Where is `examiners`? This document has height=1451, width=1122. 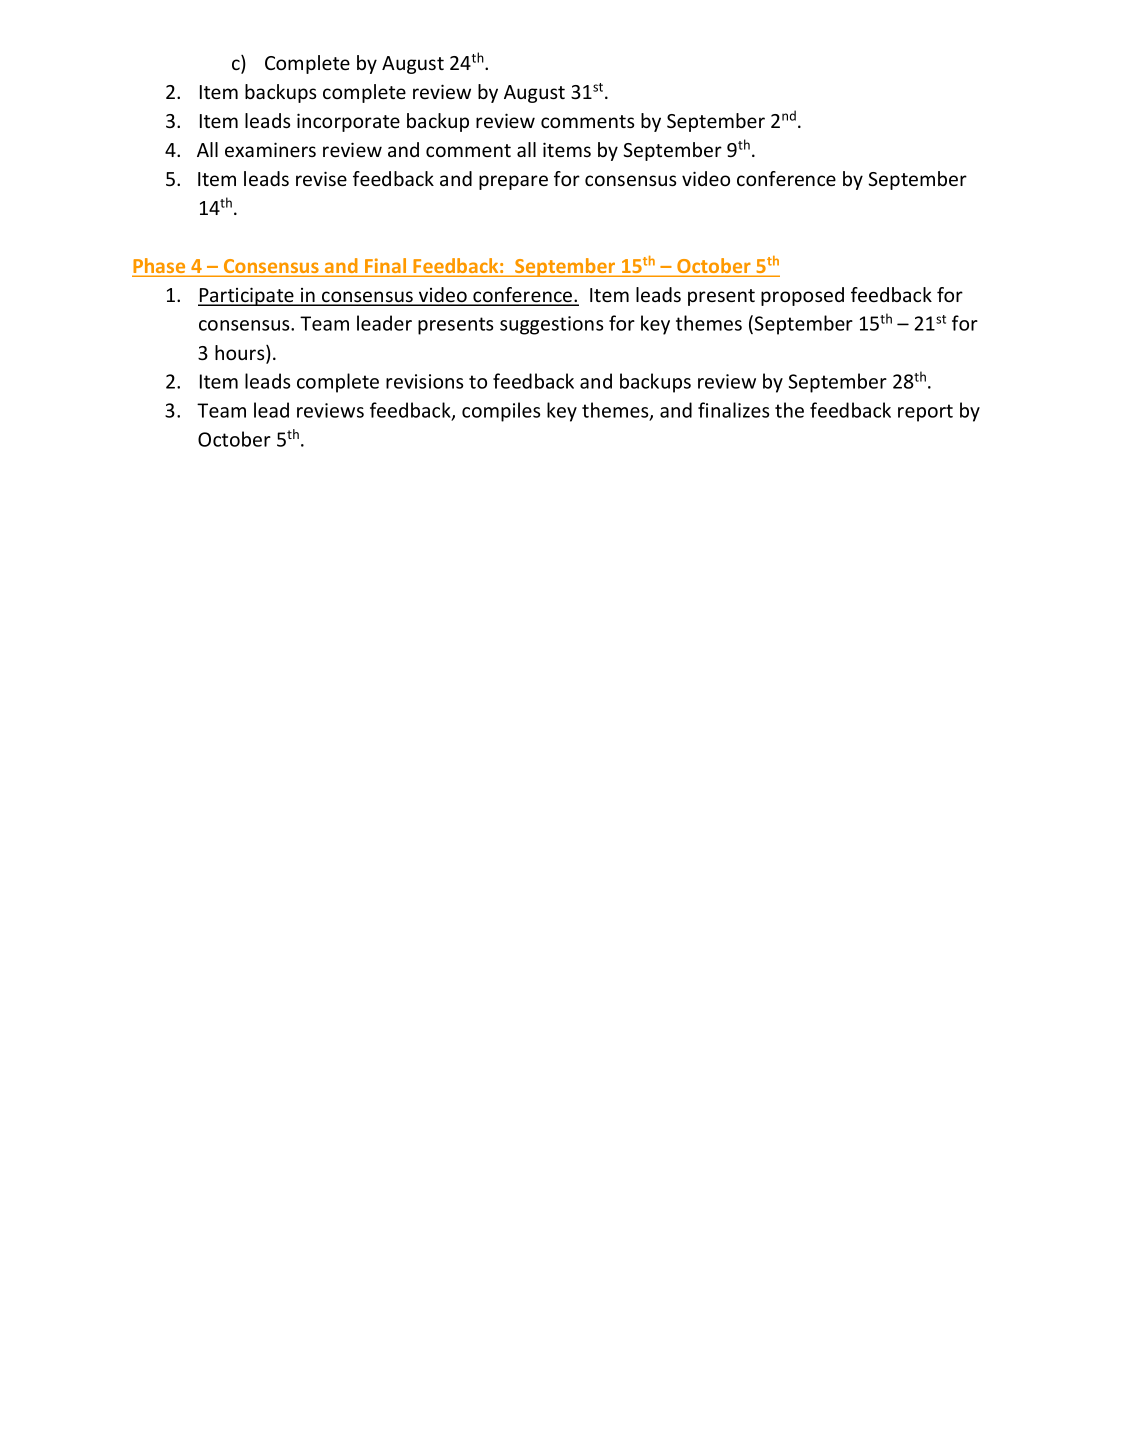
examiners is located at coordinates (270, 149).
